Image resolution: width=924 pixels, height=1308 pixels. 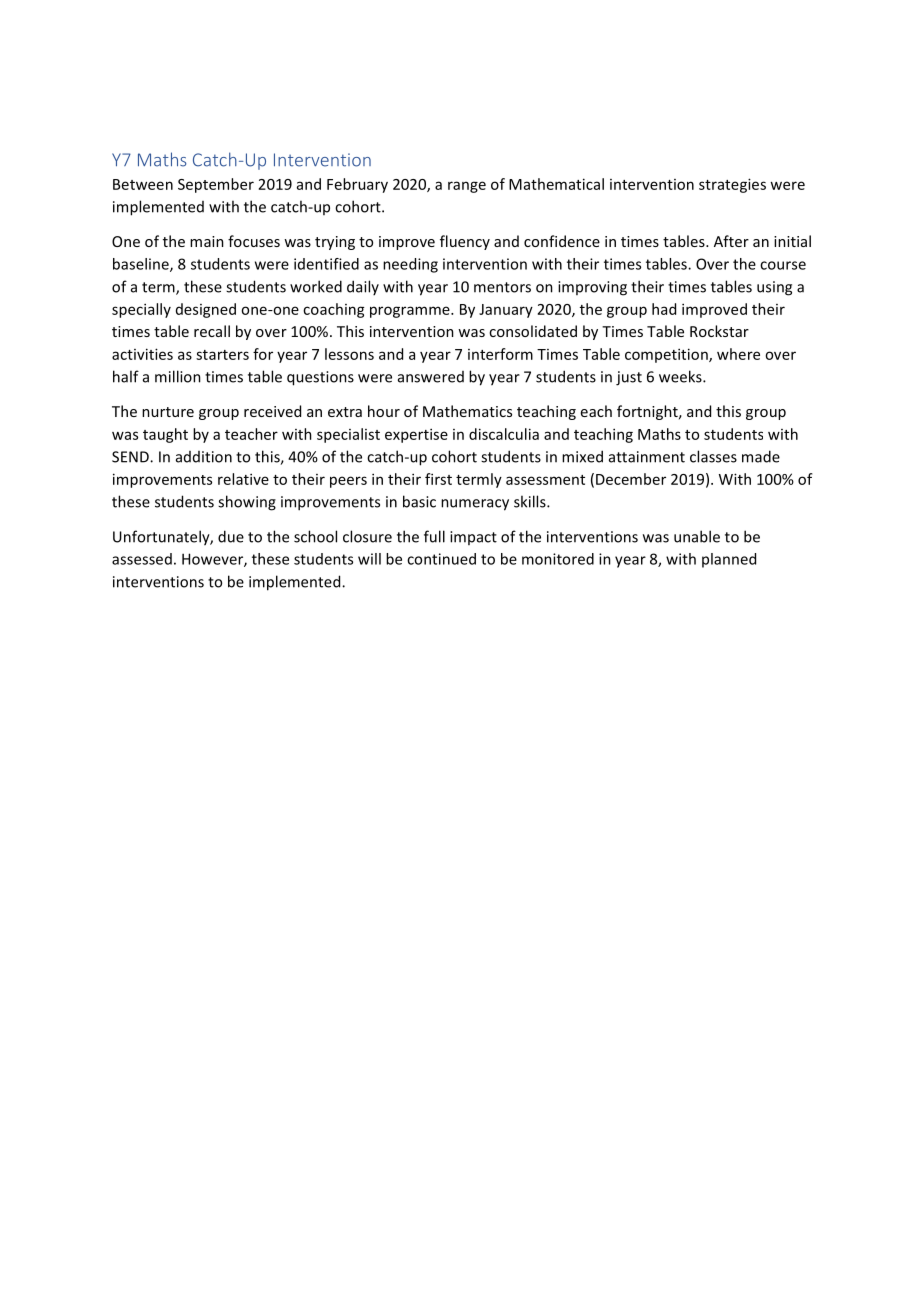 What do you see at coordinates (349, 354) in the page?
I see `lessons` at bounding box center [349, 354].
